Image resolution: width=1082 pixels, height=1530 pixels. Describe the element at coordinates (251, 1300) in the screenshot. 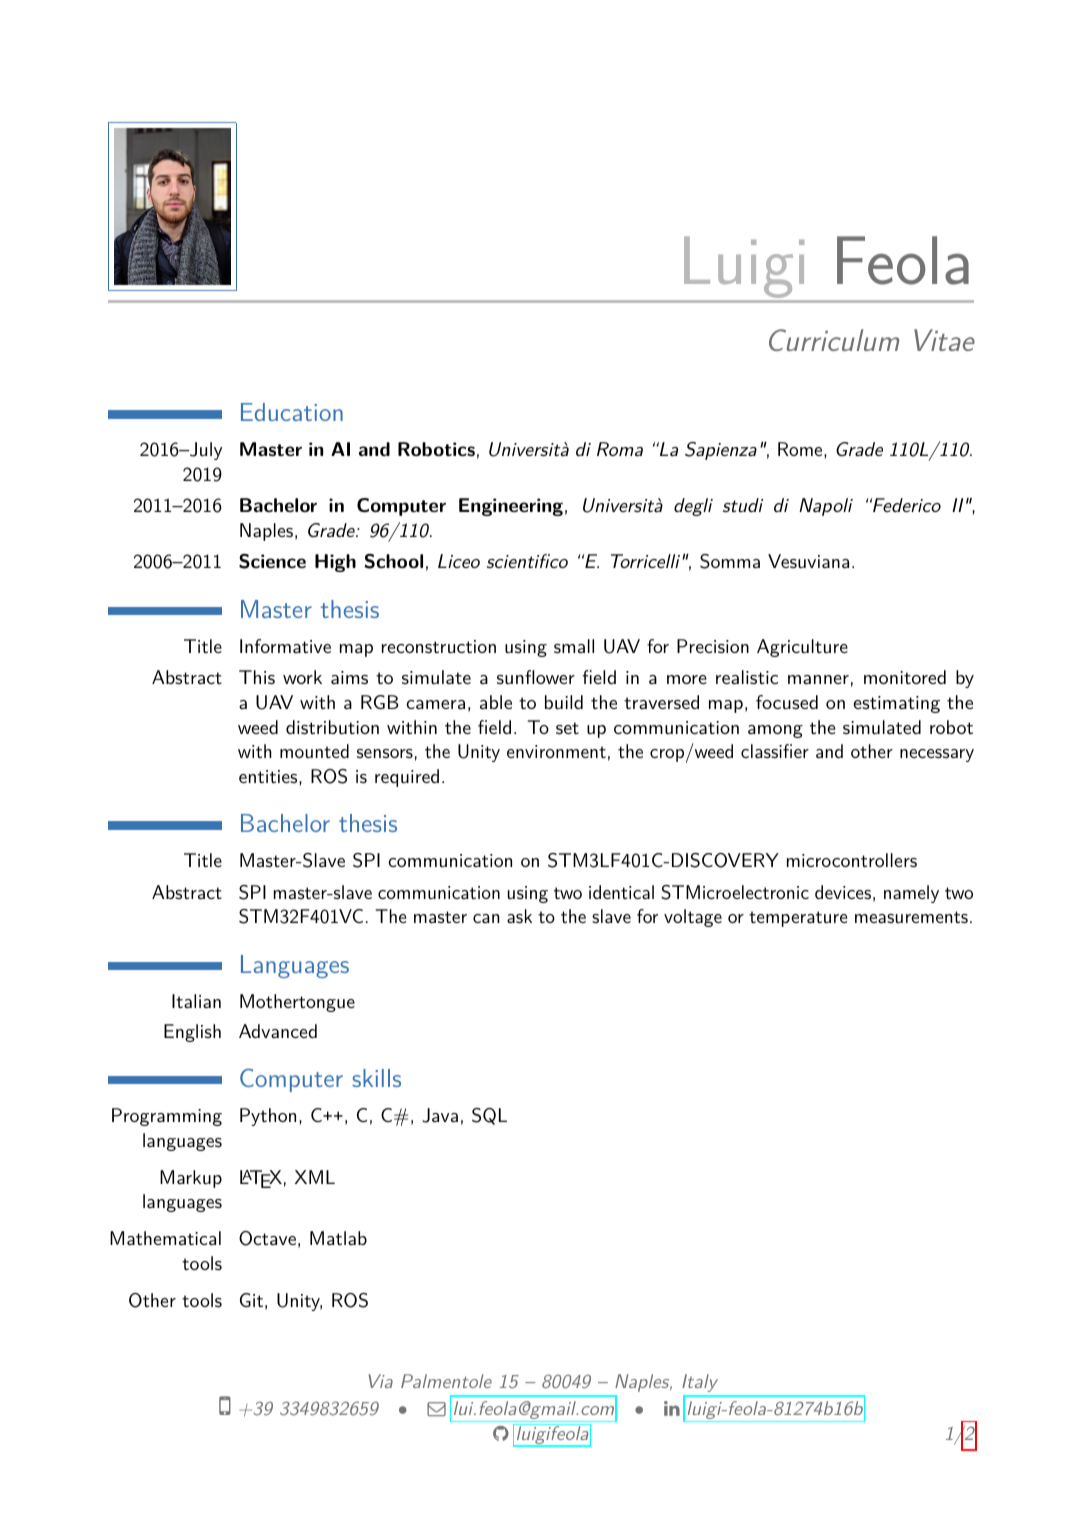

I see `Git` at that location.
